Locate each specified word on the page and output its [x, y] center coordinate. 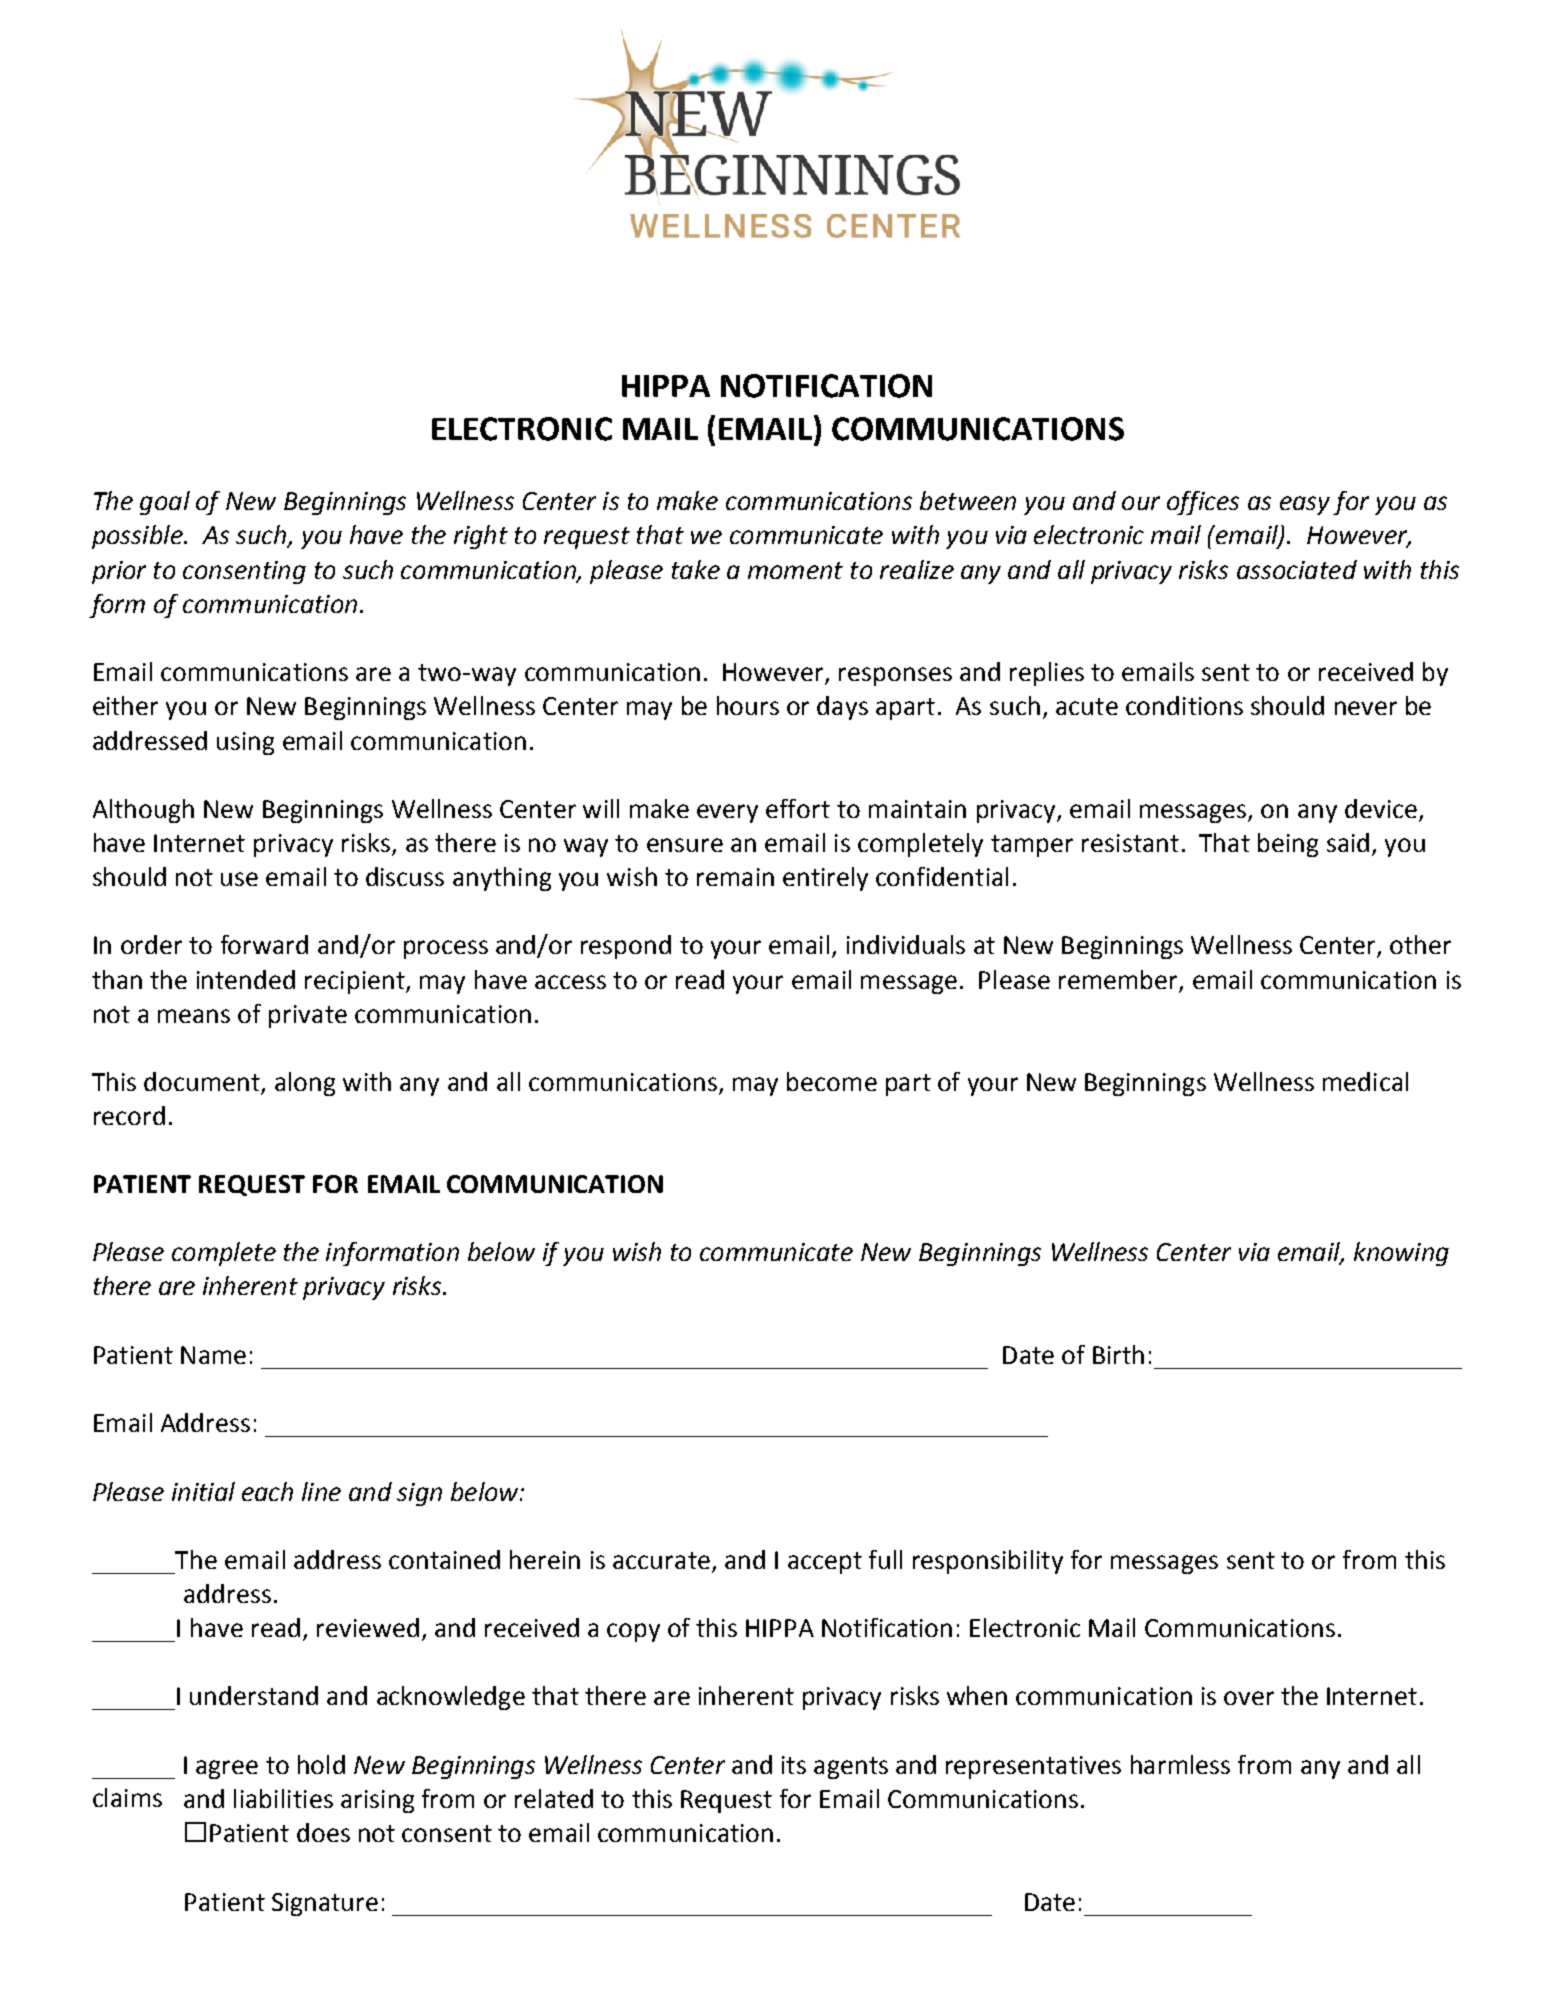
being [1288, 845]
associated [1297, 569]
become [832, 1081]
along [305, 1084]
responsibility [988, 1562]
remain [735, 877]
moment [795, 570]
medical [1365, 1081]
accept [825, 1563]
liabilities [283, 1798]
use [239, 879]
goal [165, 503]
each [267, 1491]
